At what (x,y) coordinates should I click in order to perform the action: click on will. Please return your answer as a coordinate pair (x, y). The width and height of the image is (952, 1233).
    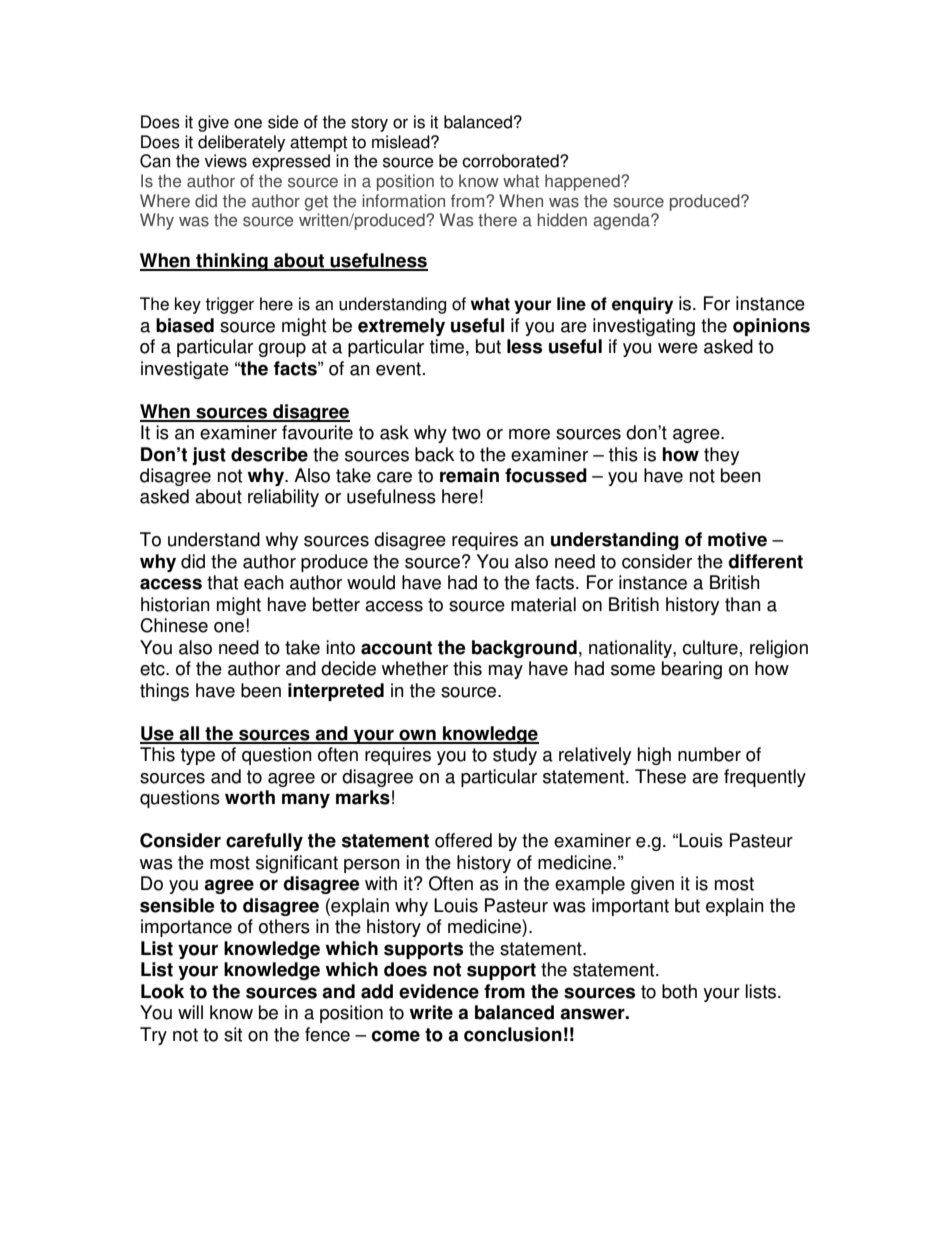
    Looking at the image, I should click on (190, 1012).
